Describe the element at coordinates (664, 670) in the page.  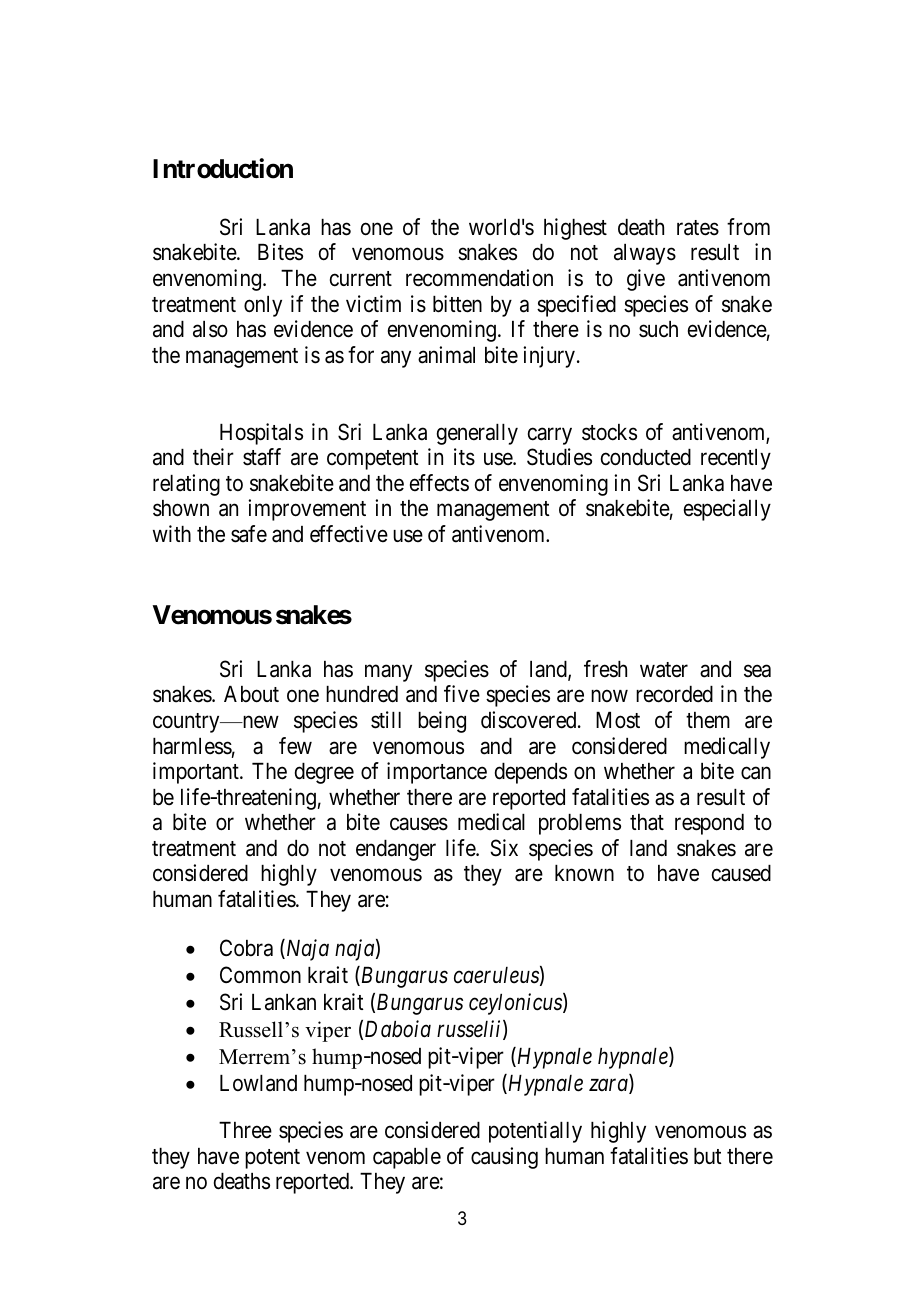
I see `water` at that location.
